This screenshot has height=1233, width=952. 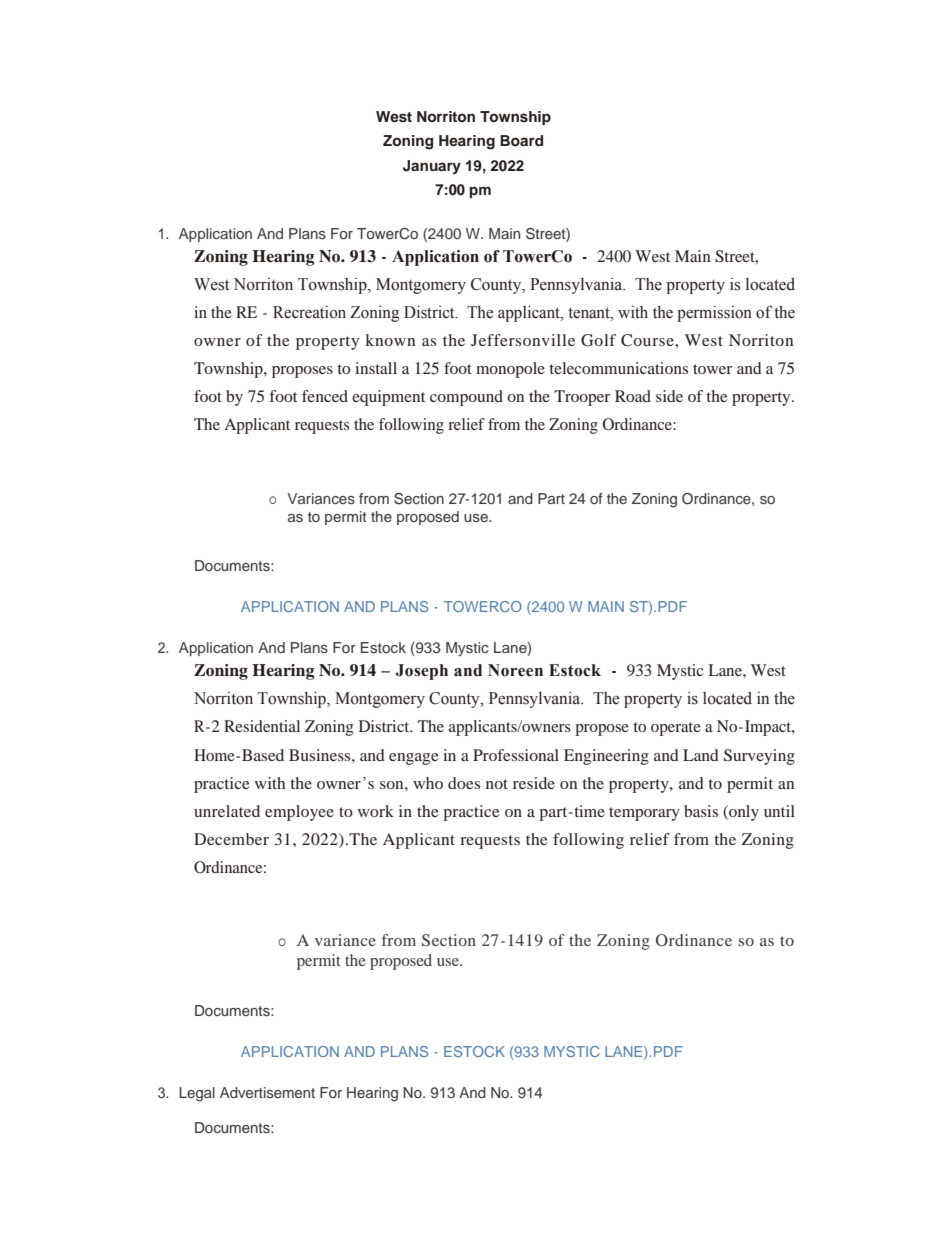 I want to click on not, so click(x=497, y=784).
